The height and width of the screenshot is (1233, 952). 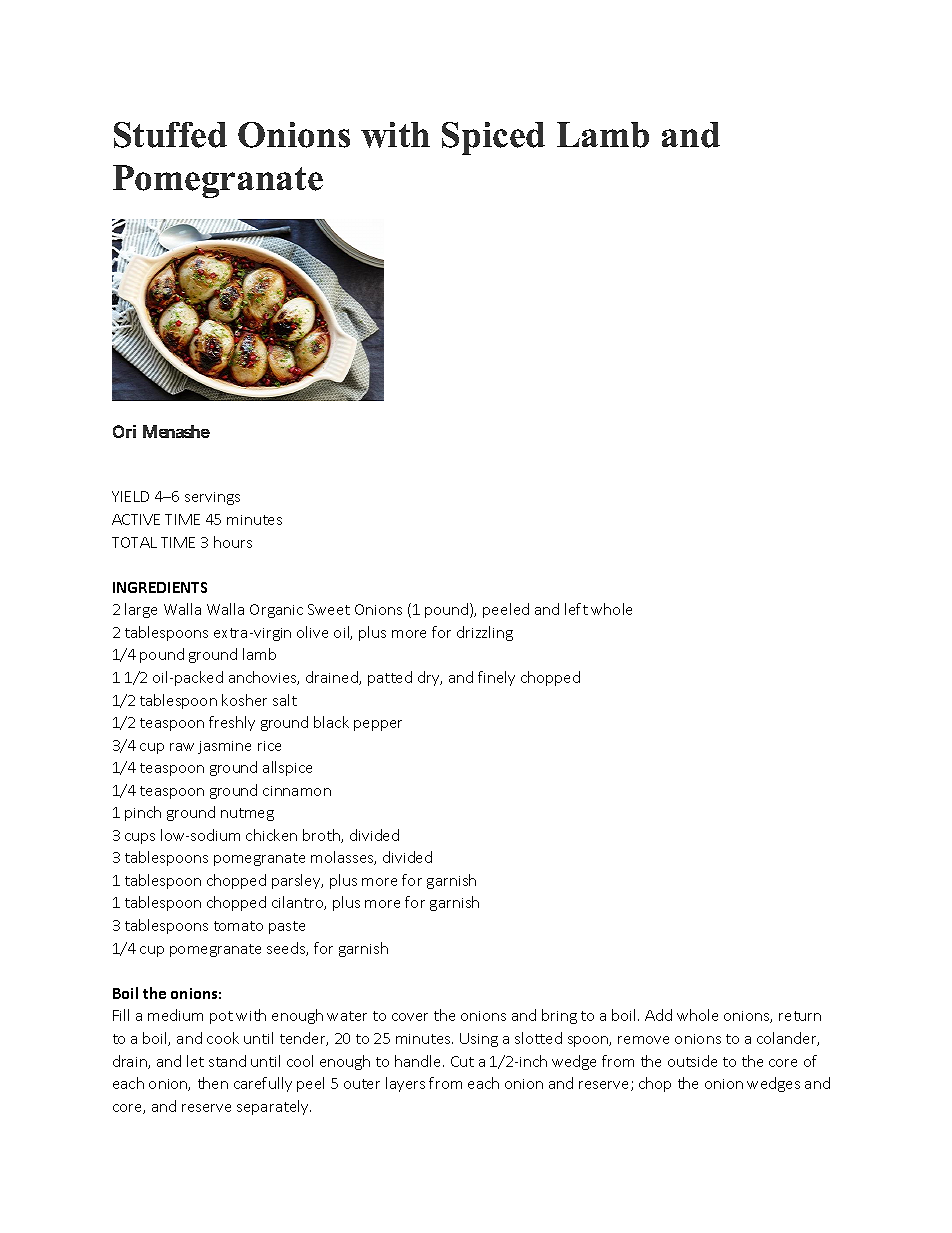 What do you see at coordinates (576, 609) in the screenshot?
I see `left` at bounding box center [576, 609].
